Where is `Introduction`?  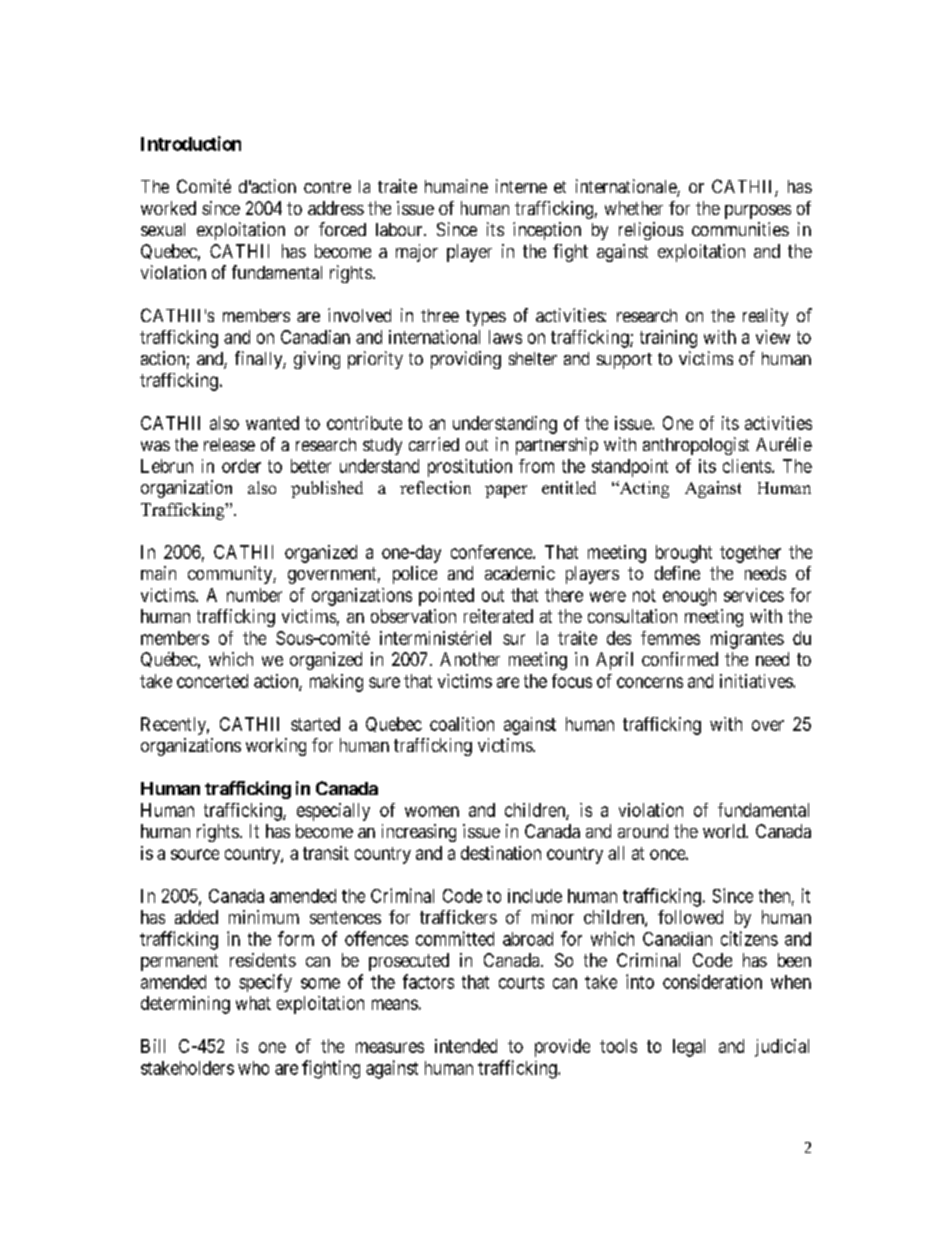
Introduction is located at coordinates (191, 143).
